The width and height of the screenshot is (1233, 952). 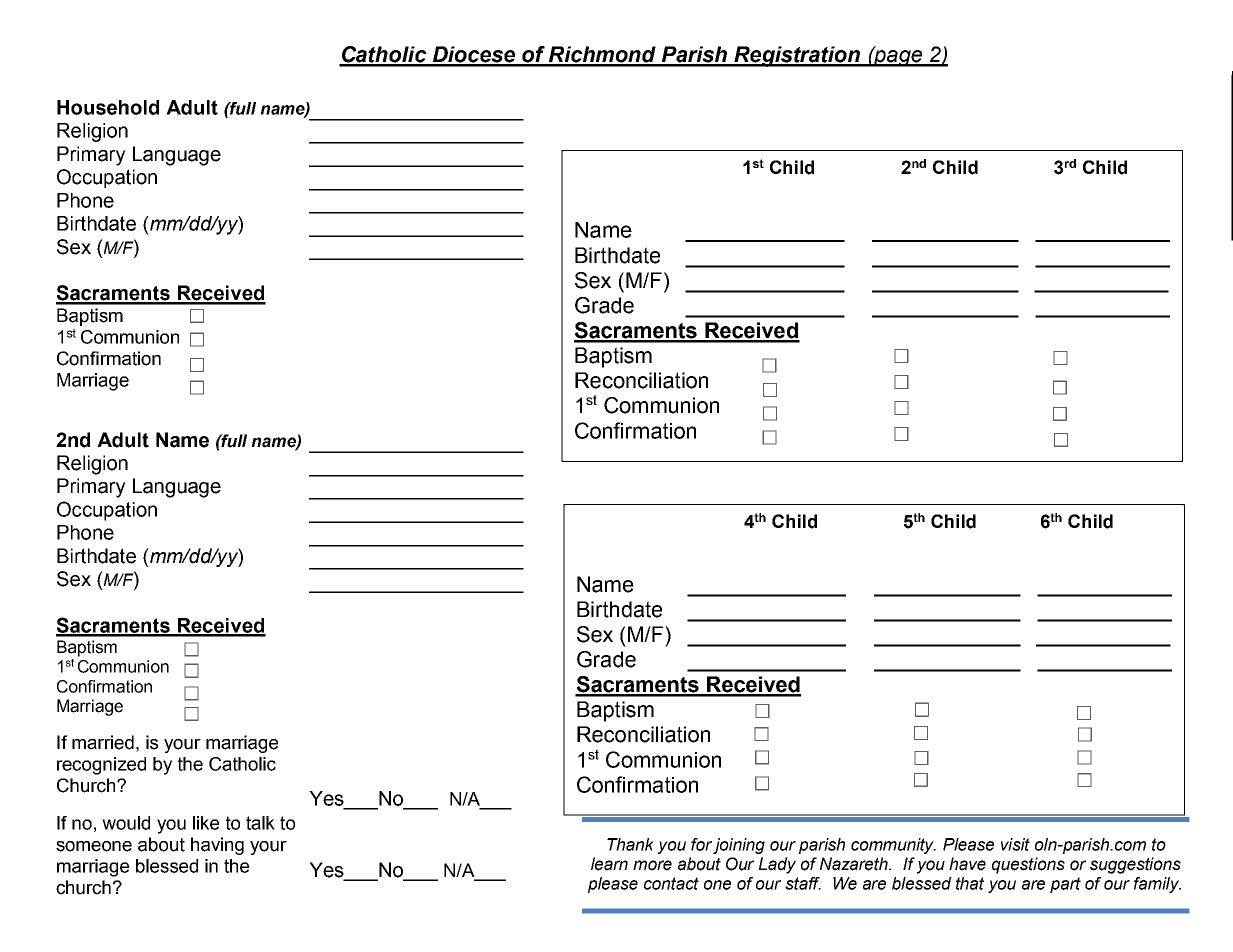 I want to click on Registration, so click(x=797, y=56).
